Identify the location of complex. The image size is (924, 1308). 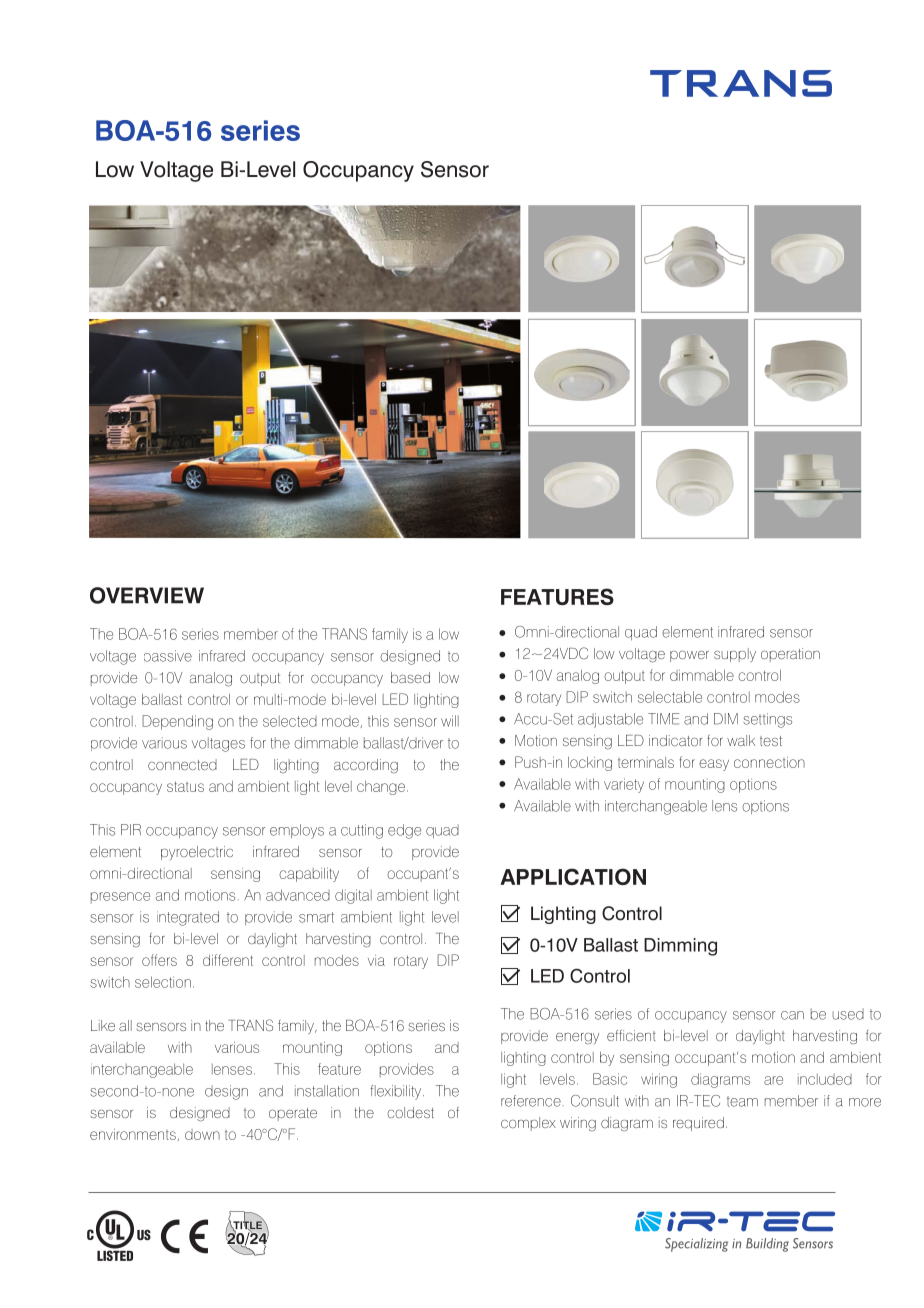
(528, 1124).
